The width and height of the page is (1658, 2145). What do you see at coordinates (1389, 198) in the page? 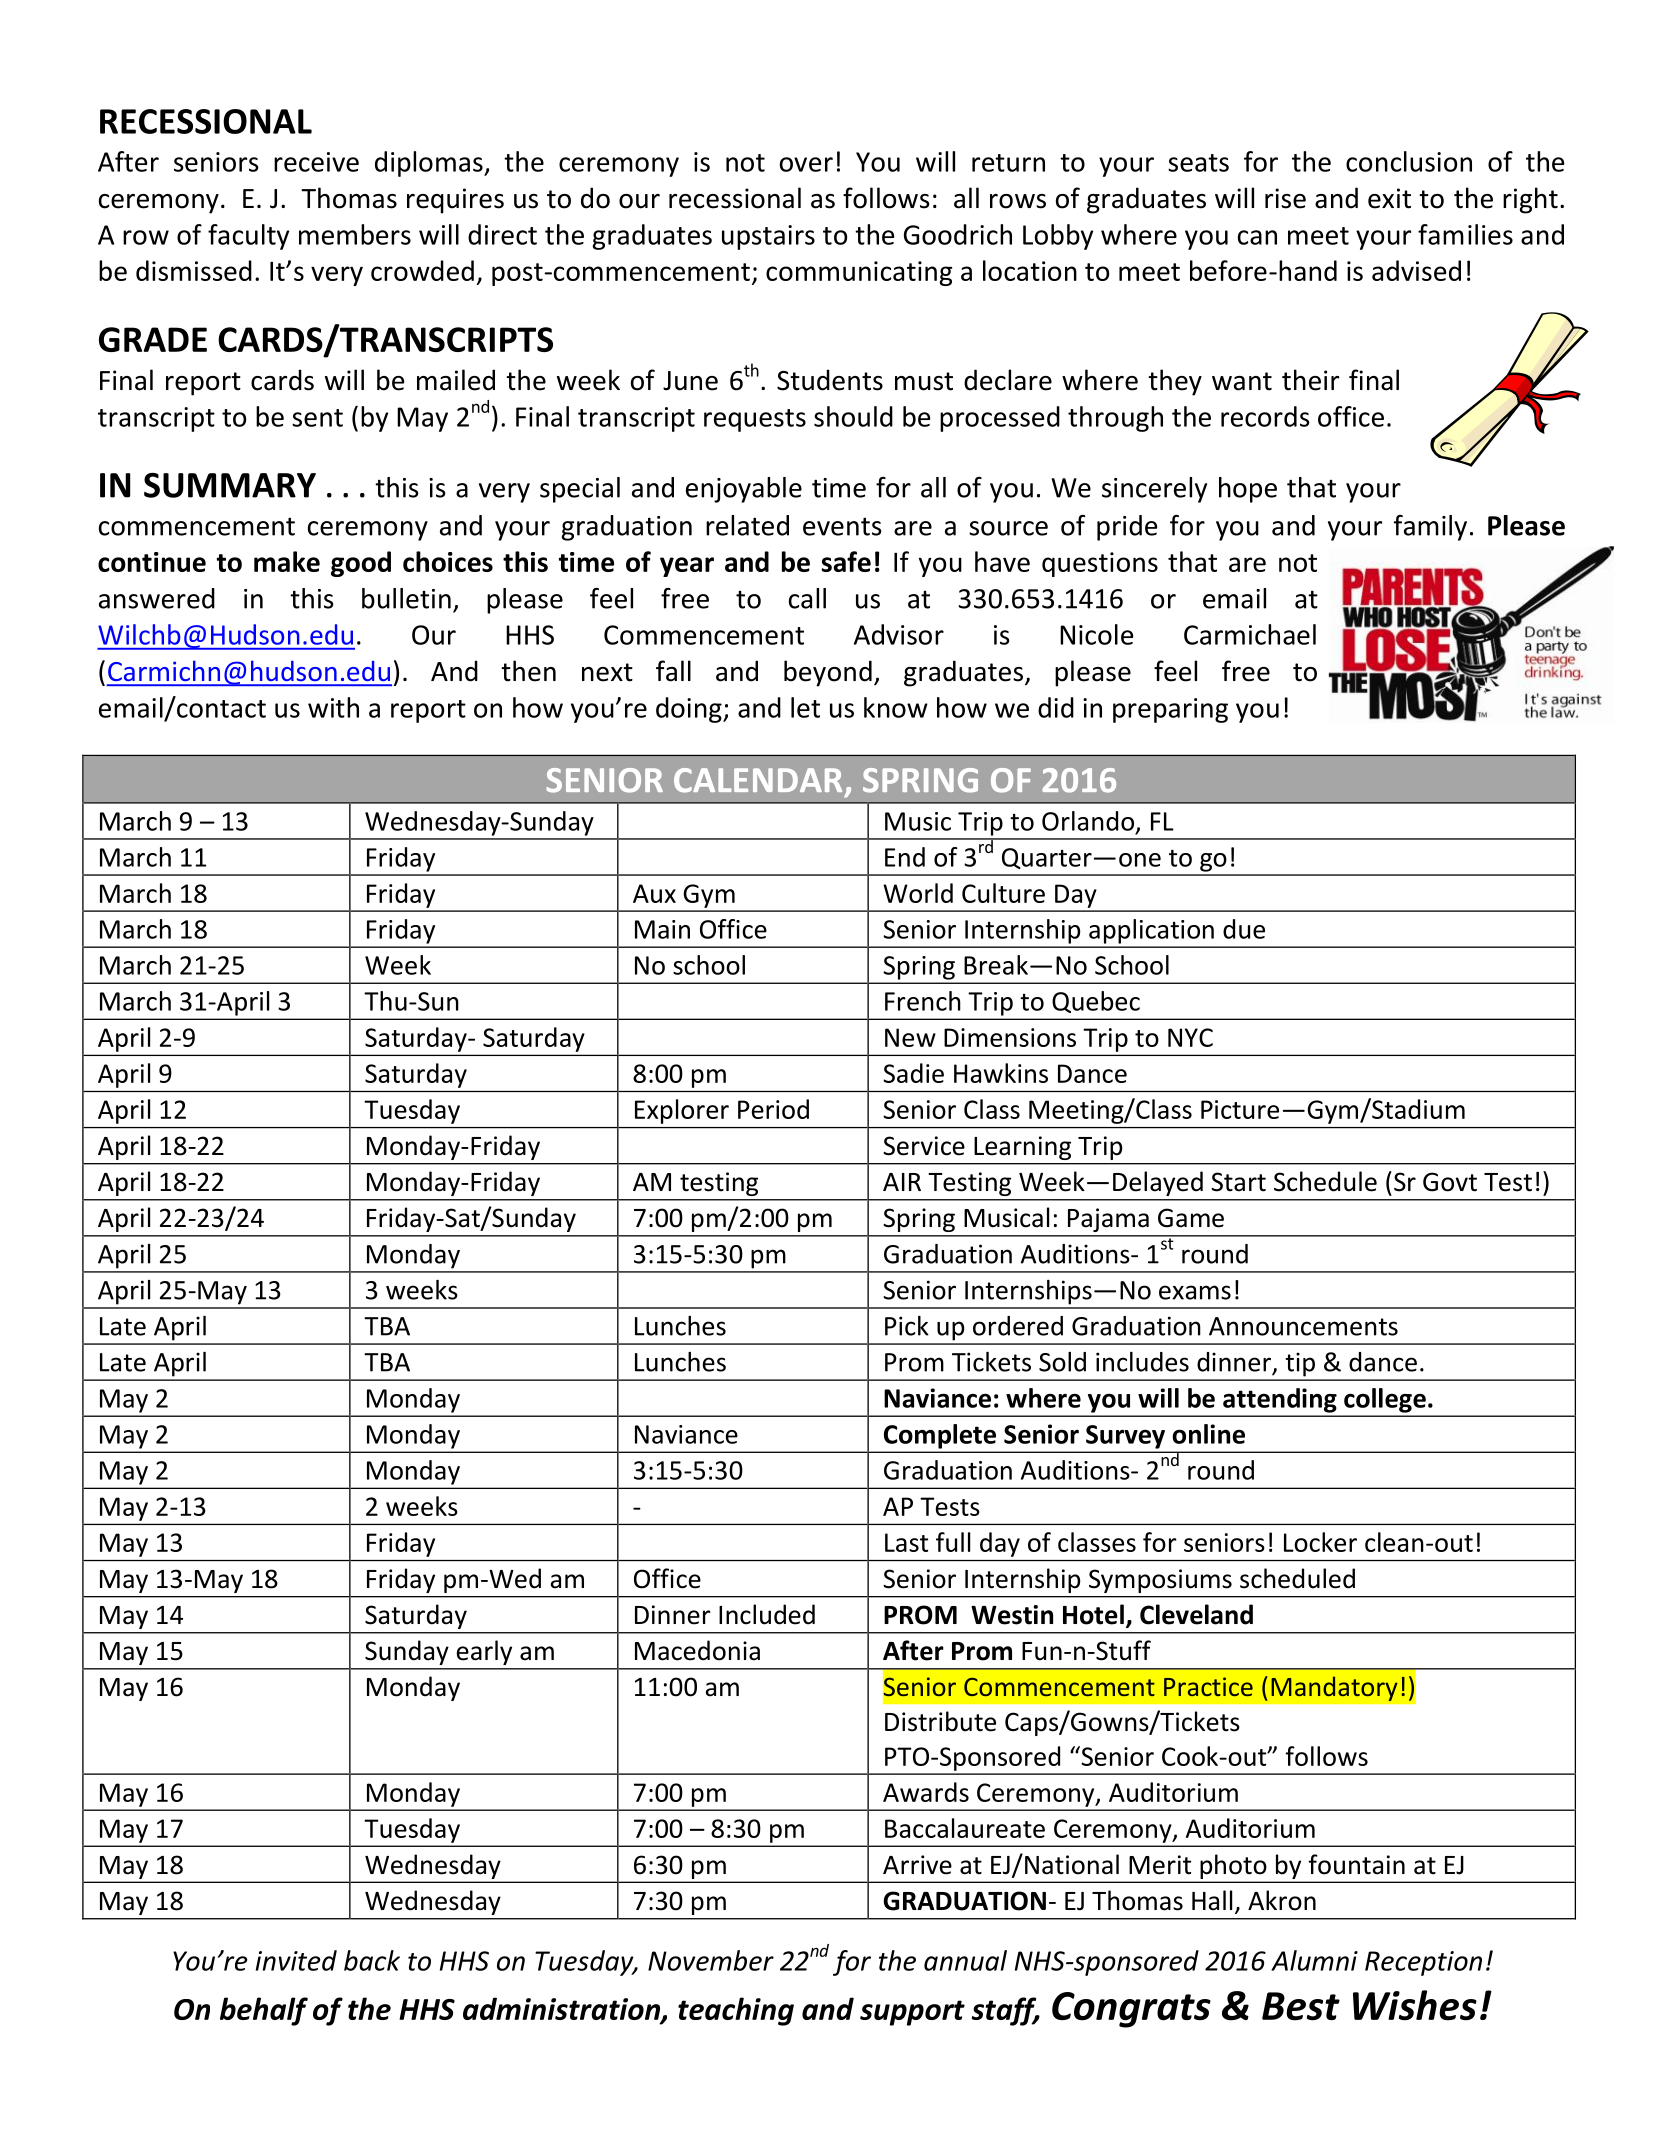
I see `exit` at bounding box center [1389, 198].
